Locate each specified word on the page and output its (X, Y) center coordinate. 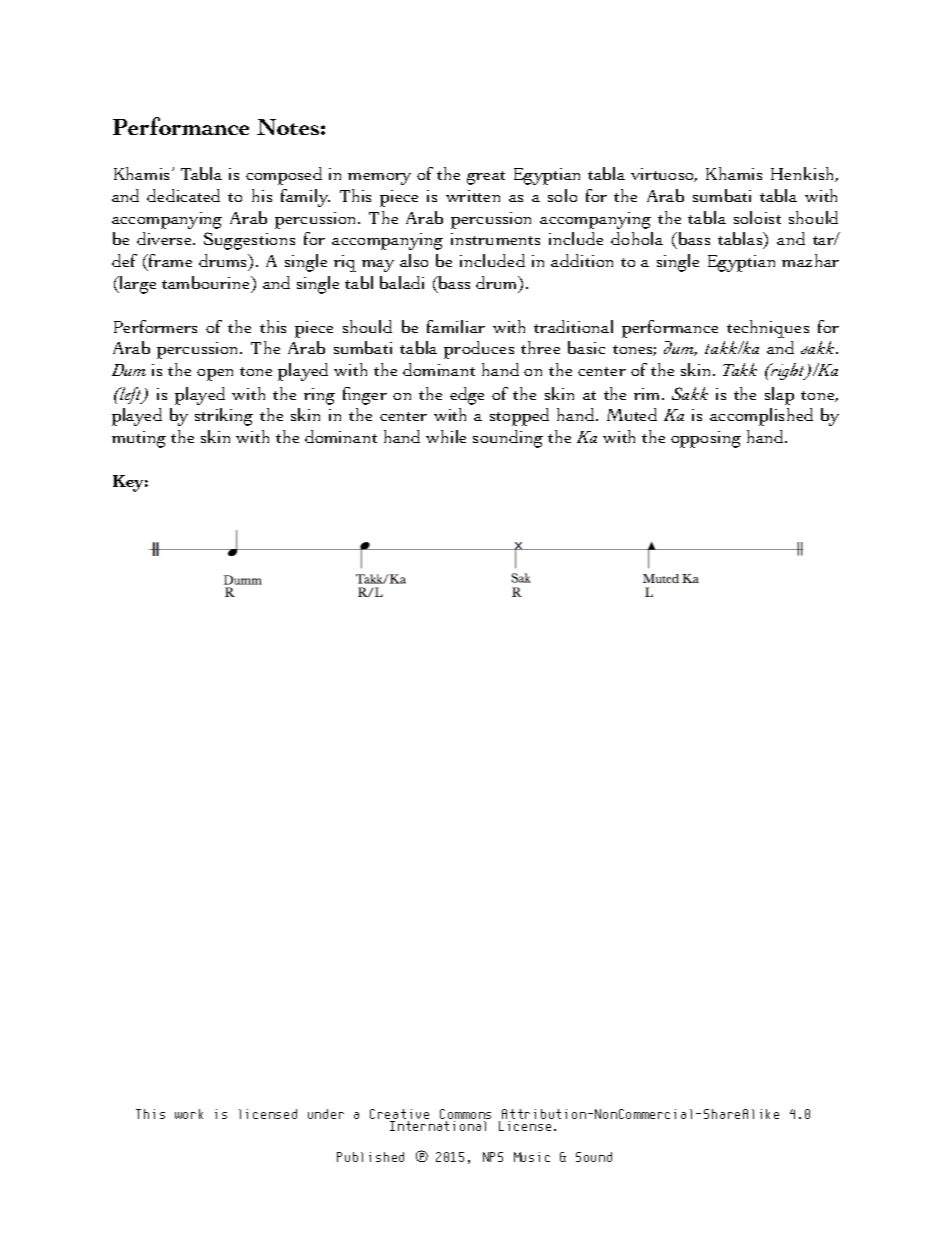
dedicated (183, 195)
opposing (706, 439)
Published (370, 1157)
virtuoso (664, 175)
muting (139, 439)
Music (532, 1157)
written (473, 196)
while (446, 436)
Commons (465, 1115)
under (326, 1114)
